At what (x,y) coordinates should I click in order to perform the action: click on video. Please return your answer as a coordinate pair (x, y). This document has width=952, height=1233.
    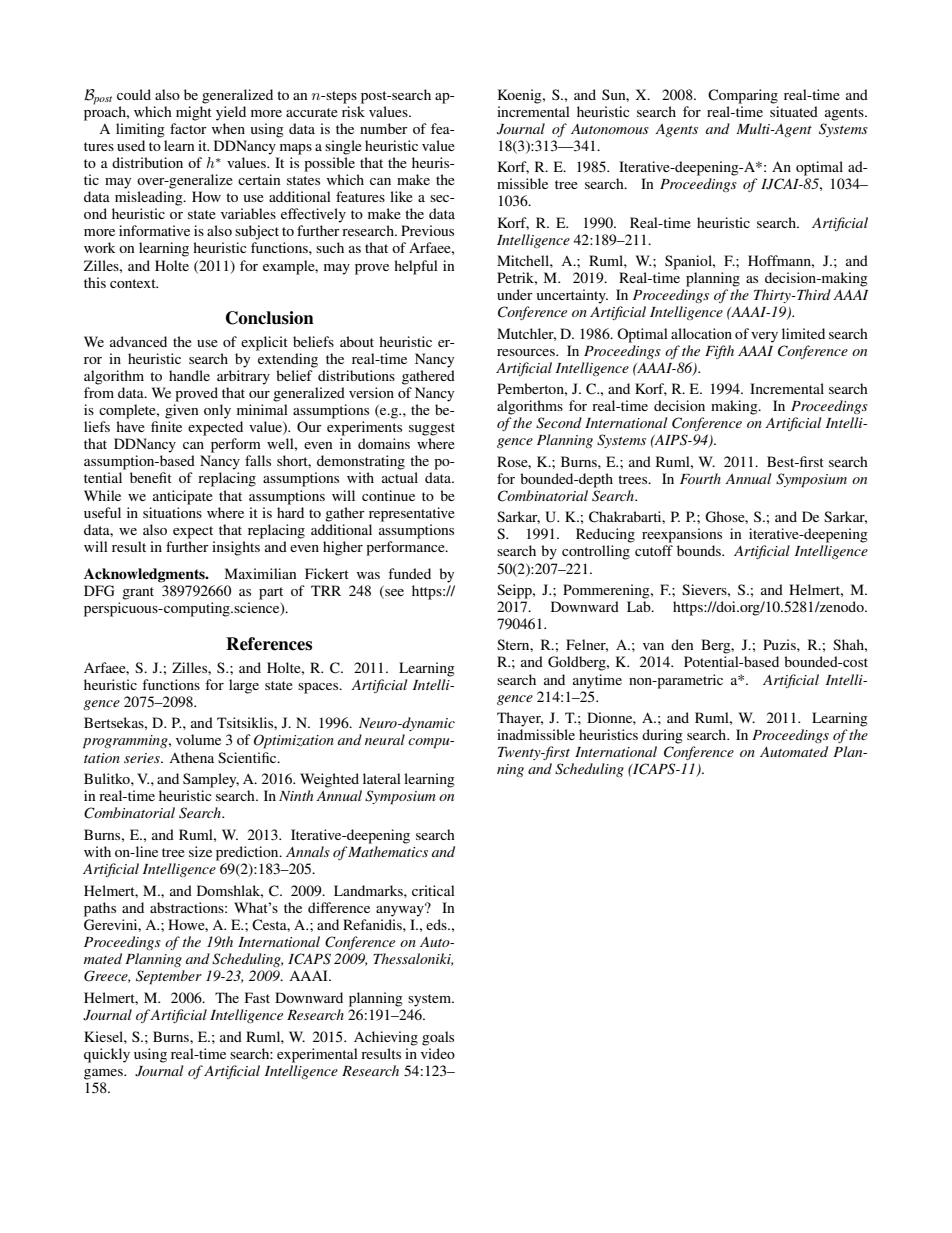
    Looking at the image, I should click on (438, 1053).
